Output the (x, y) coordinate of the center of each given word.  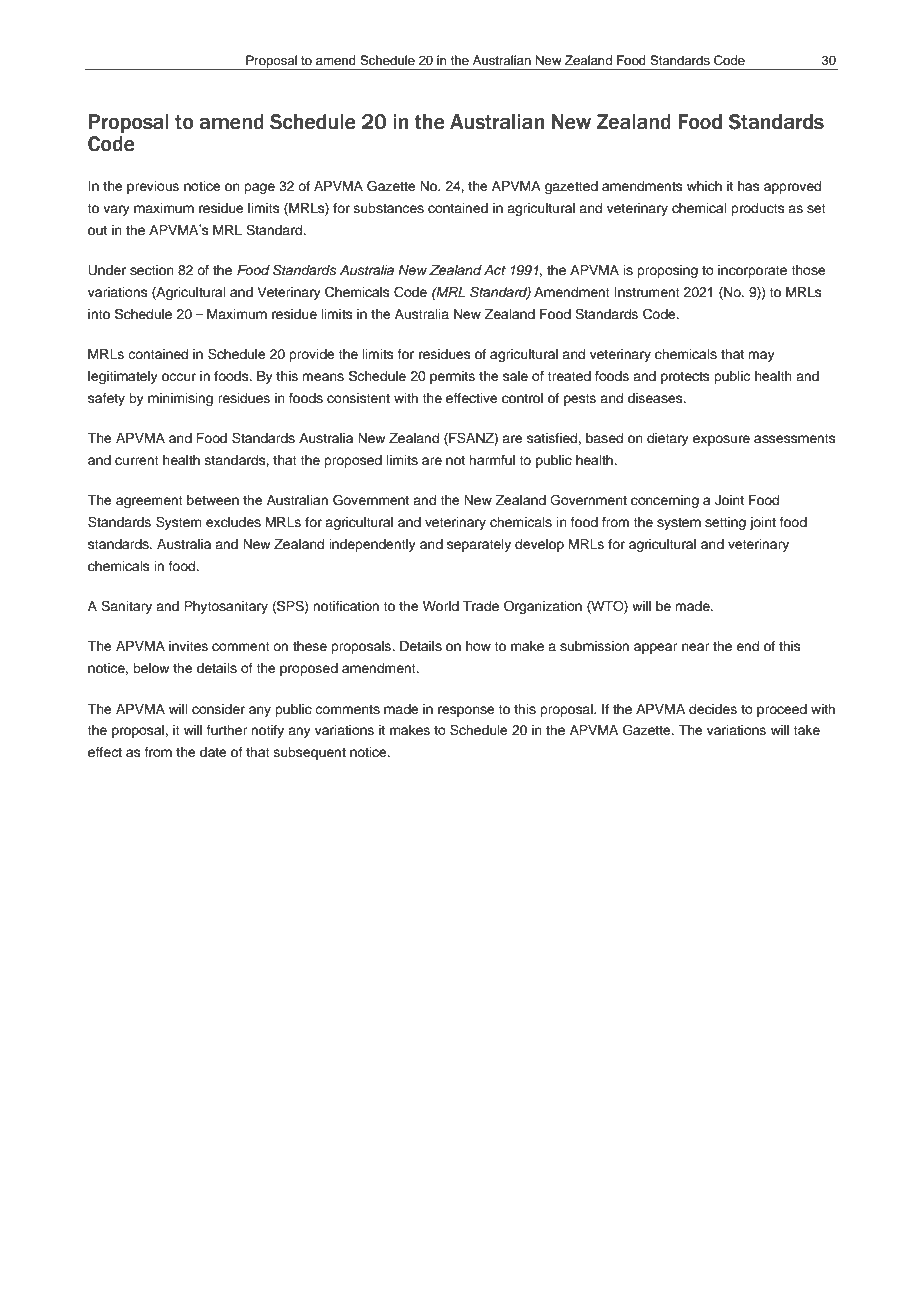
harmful (492, 460)
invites (188, 646)
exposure (721, 440)
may (761, 356)
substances (389, 208)
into (99, 314)
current (137, 460)
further (227, 730)
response (466, 711)
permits (452, 377)
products (758, 209)
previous (153, 187)
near (696, 647)
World (441, 606)
